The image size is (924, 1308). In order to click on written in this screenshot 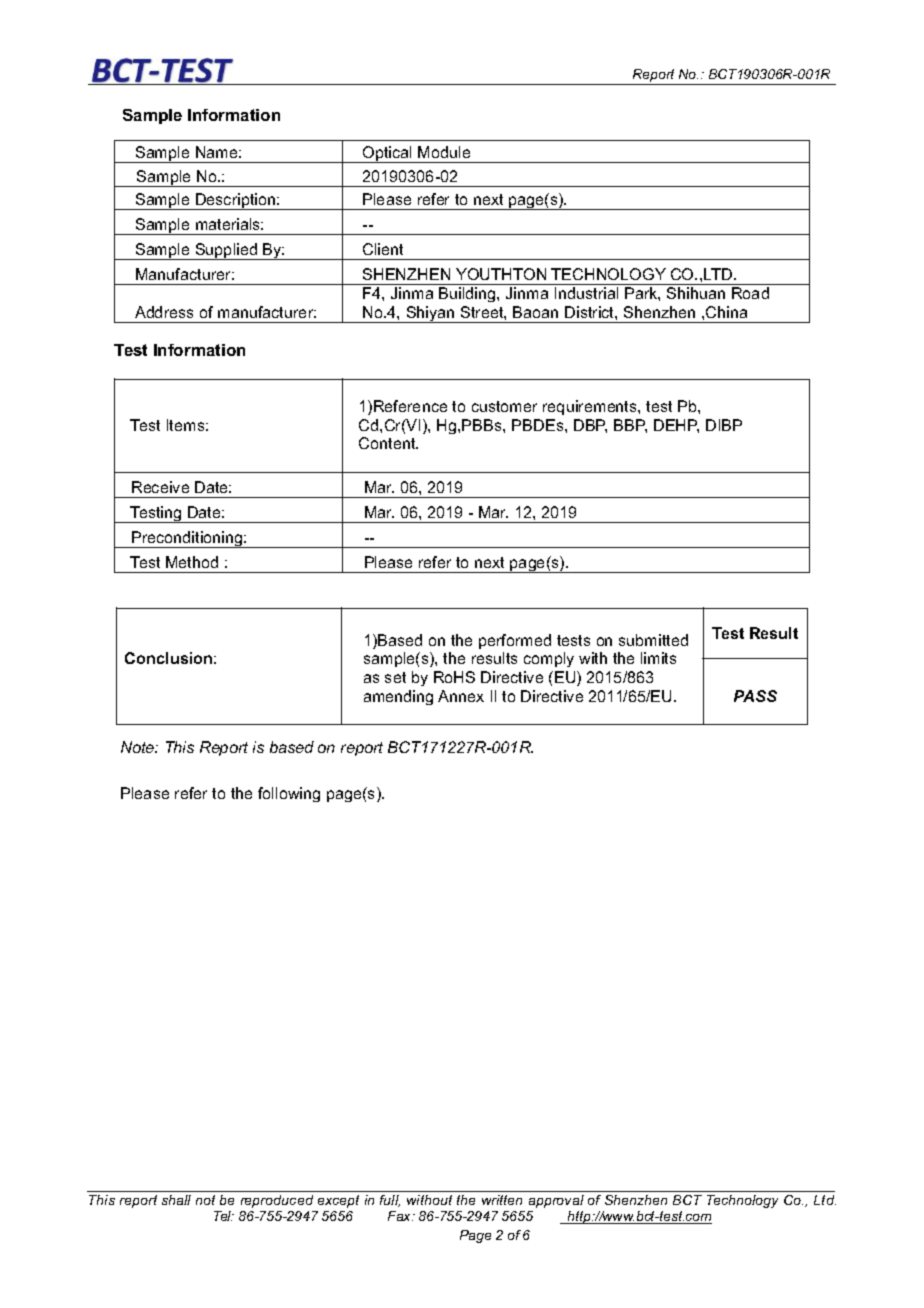, I will do `click(502, 1200)`.
